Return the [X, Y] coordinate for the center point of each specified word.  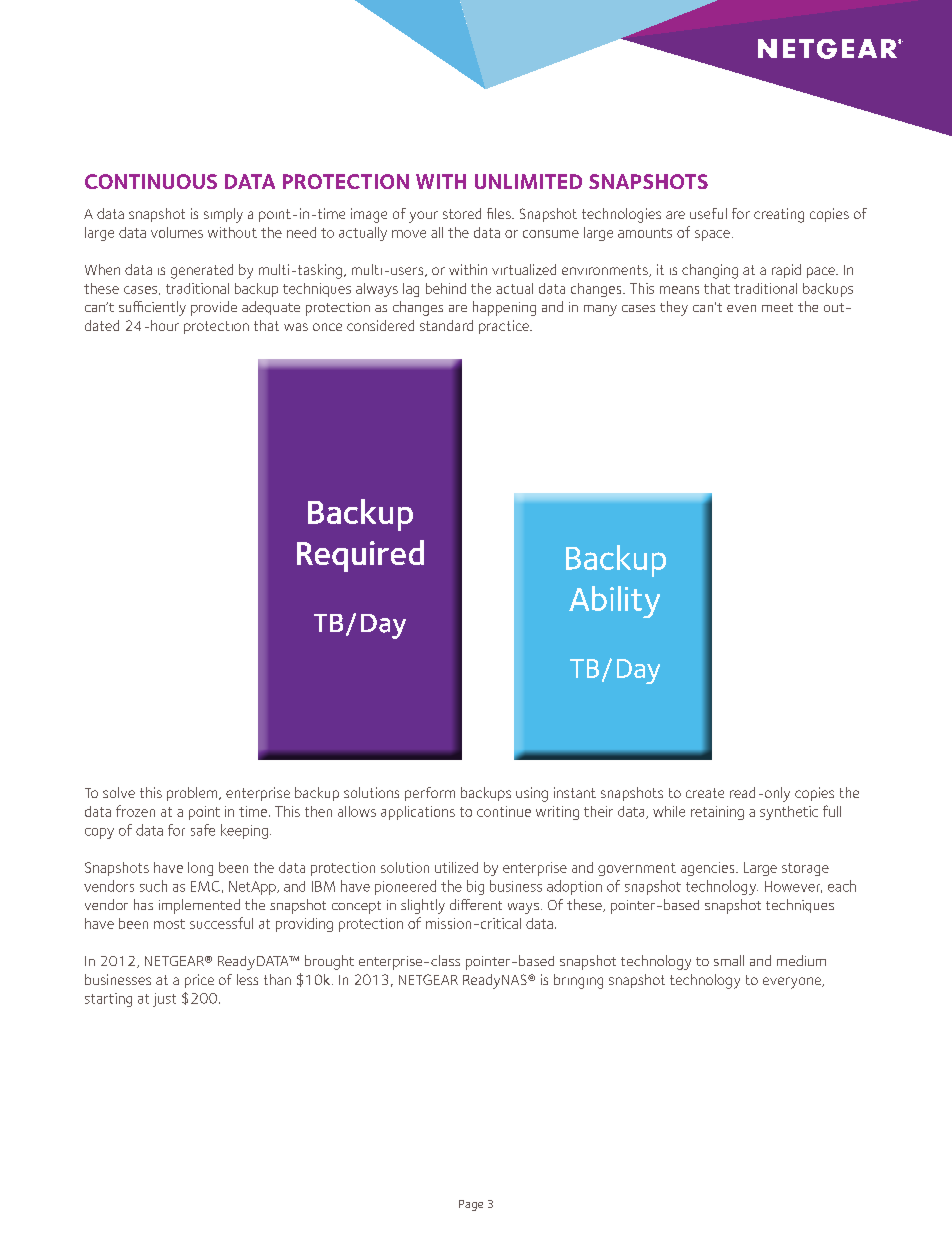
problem [193, 794]
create [705, 793]
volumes [177, 232]
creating [779, 215]
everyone [793, 983]
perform [430, 794]
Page [471, 1205]
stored [462, 213]
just [164, 1000]
